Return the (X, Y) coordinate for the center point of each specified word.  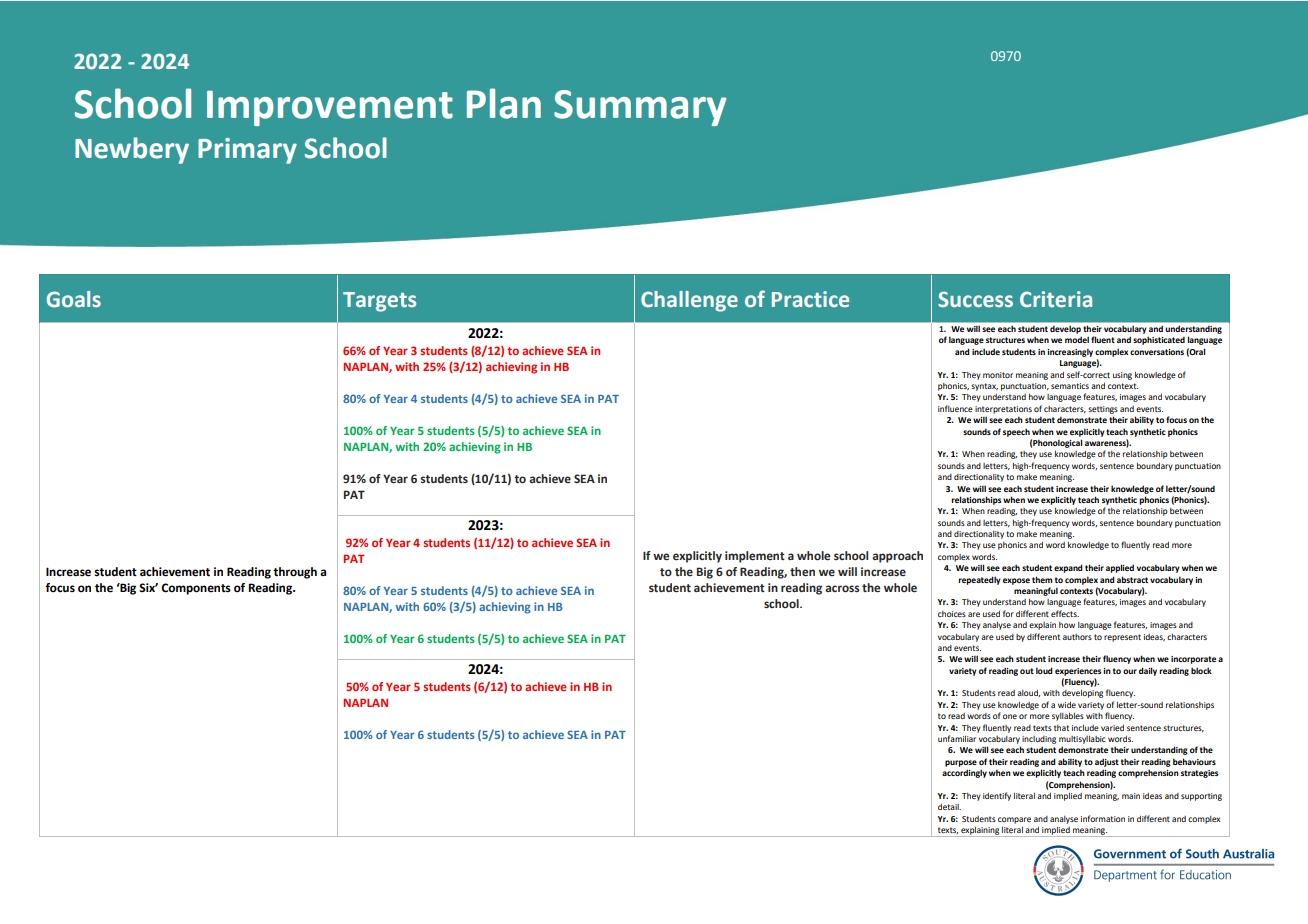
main (1131, 796)
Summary (640, 108)
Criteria (1056, 299)
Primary (247, 151)
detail (949, 807)
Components (196, 589)
